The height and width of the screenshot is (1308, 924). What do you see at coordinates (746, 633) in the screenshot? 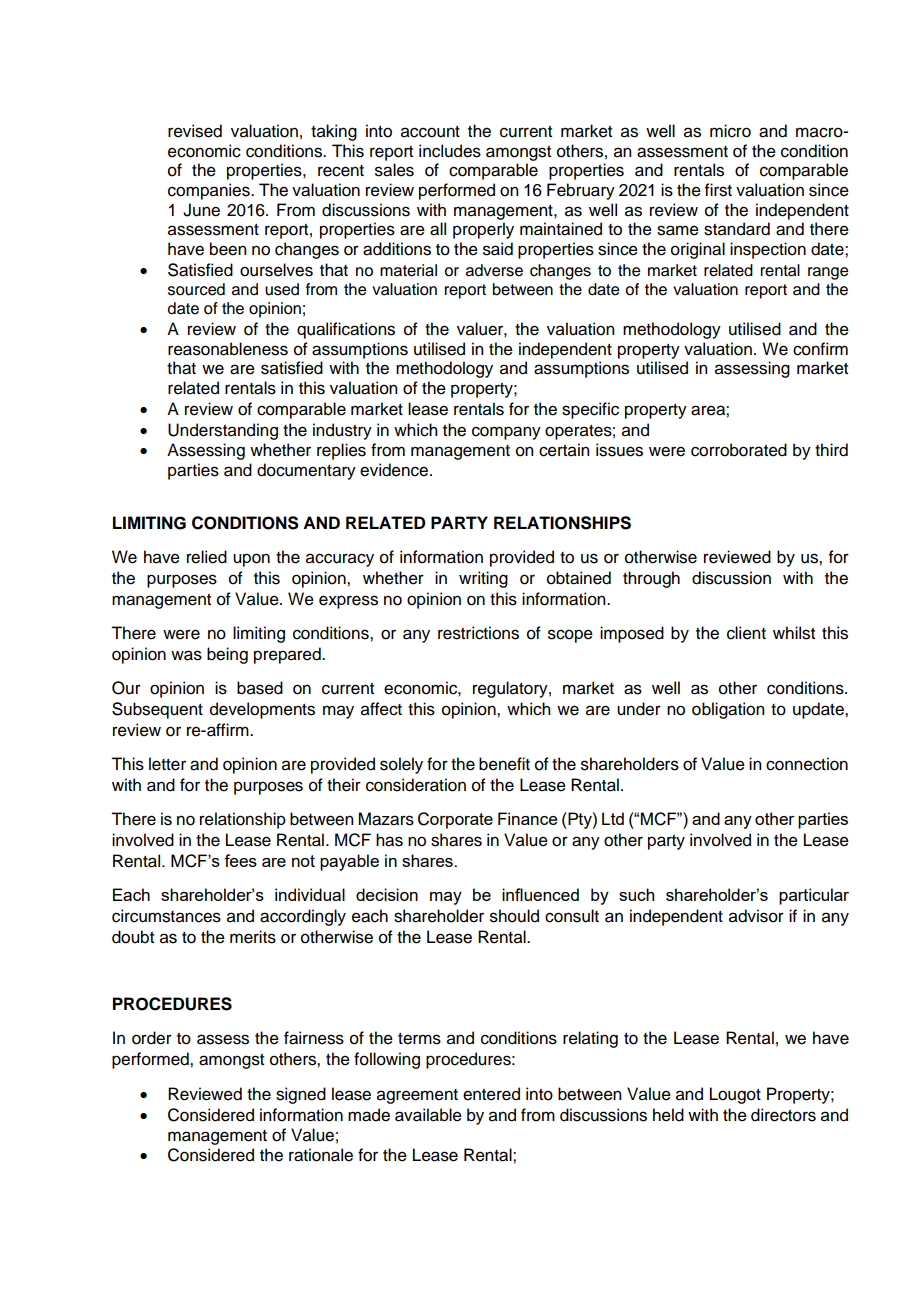
I see `client` at bounding box center [746, 633].
